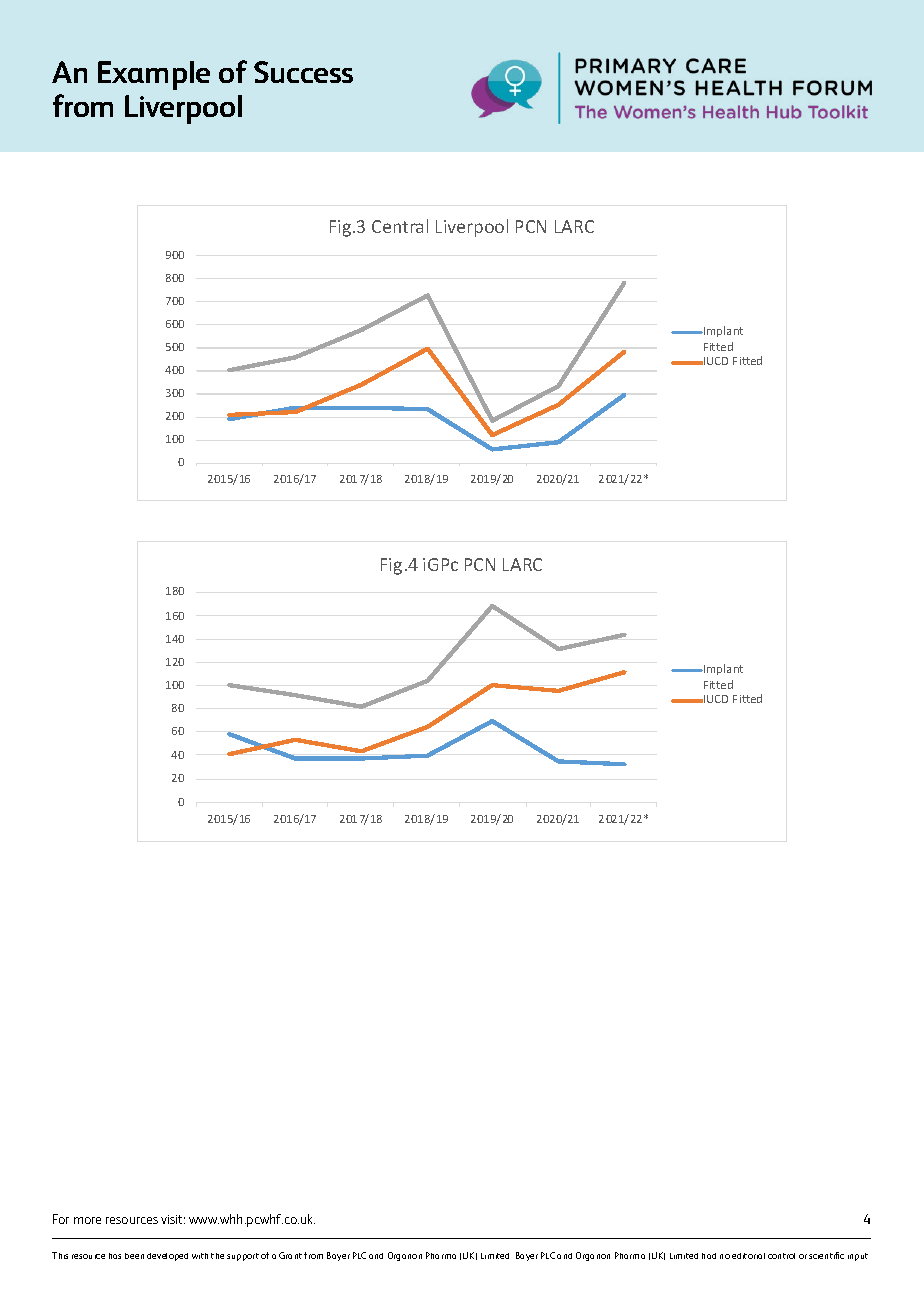  What do you see at coordinates (243, 1257) in the image?
I see `support` at bounding box center [243, 1257].
